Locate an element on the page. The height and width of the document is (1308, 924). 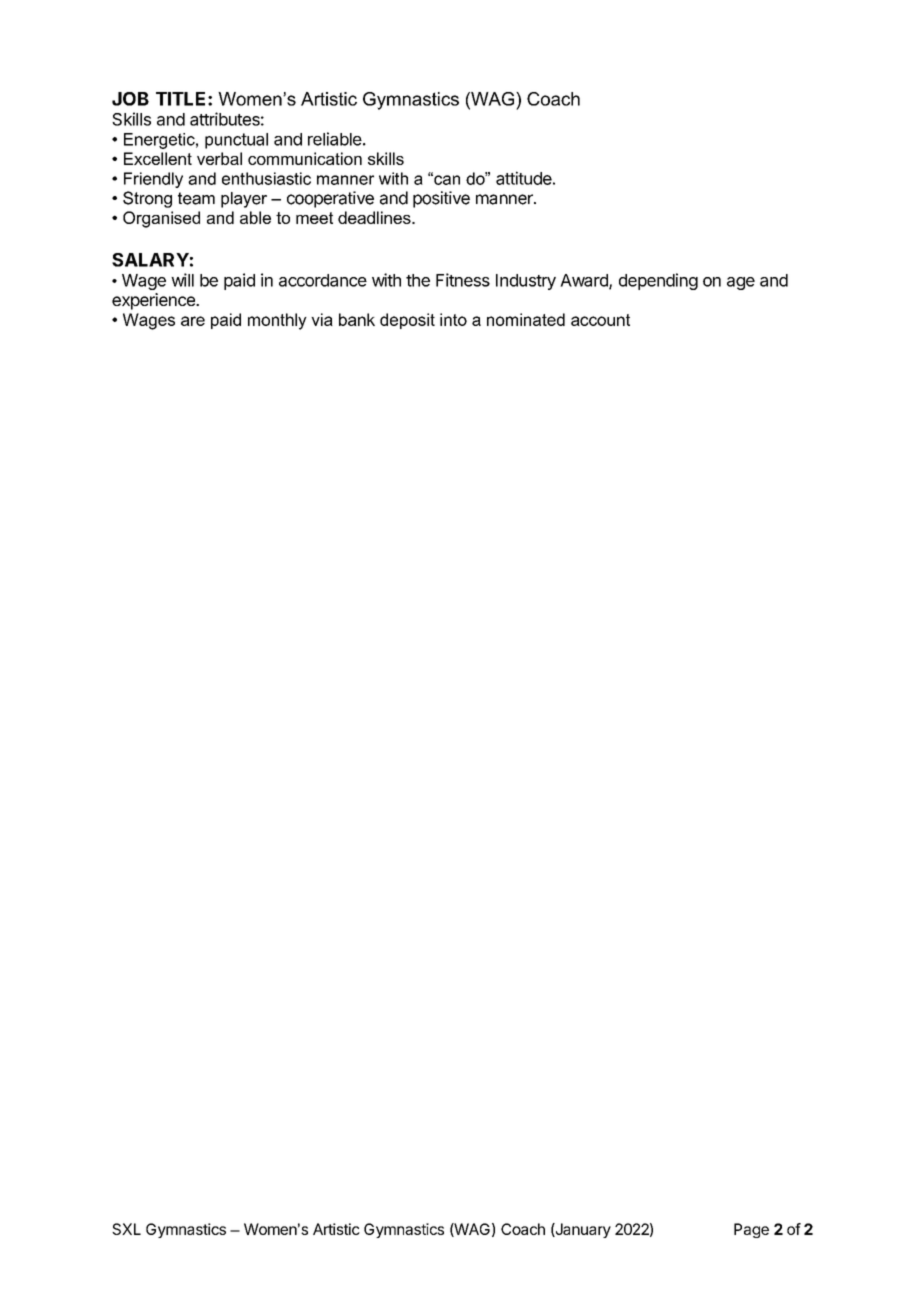
into is located at coordinates (453, 319).
